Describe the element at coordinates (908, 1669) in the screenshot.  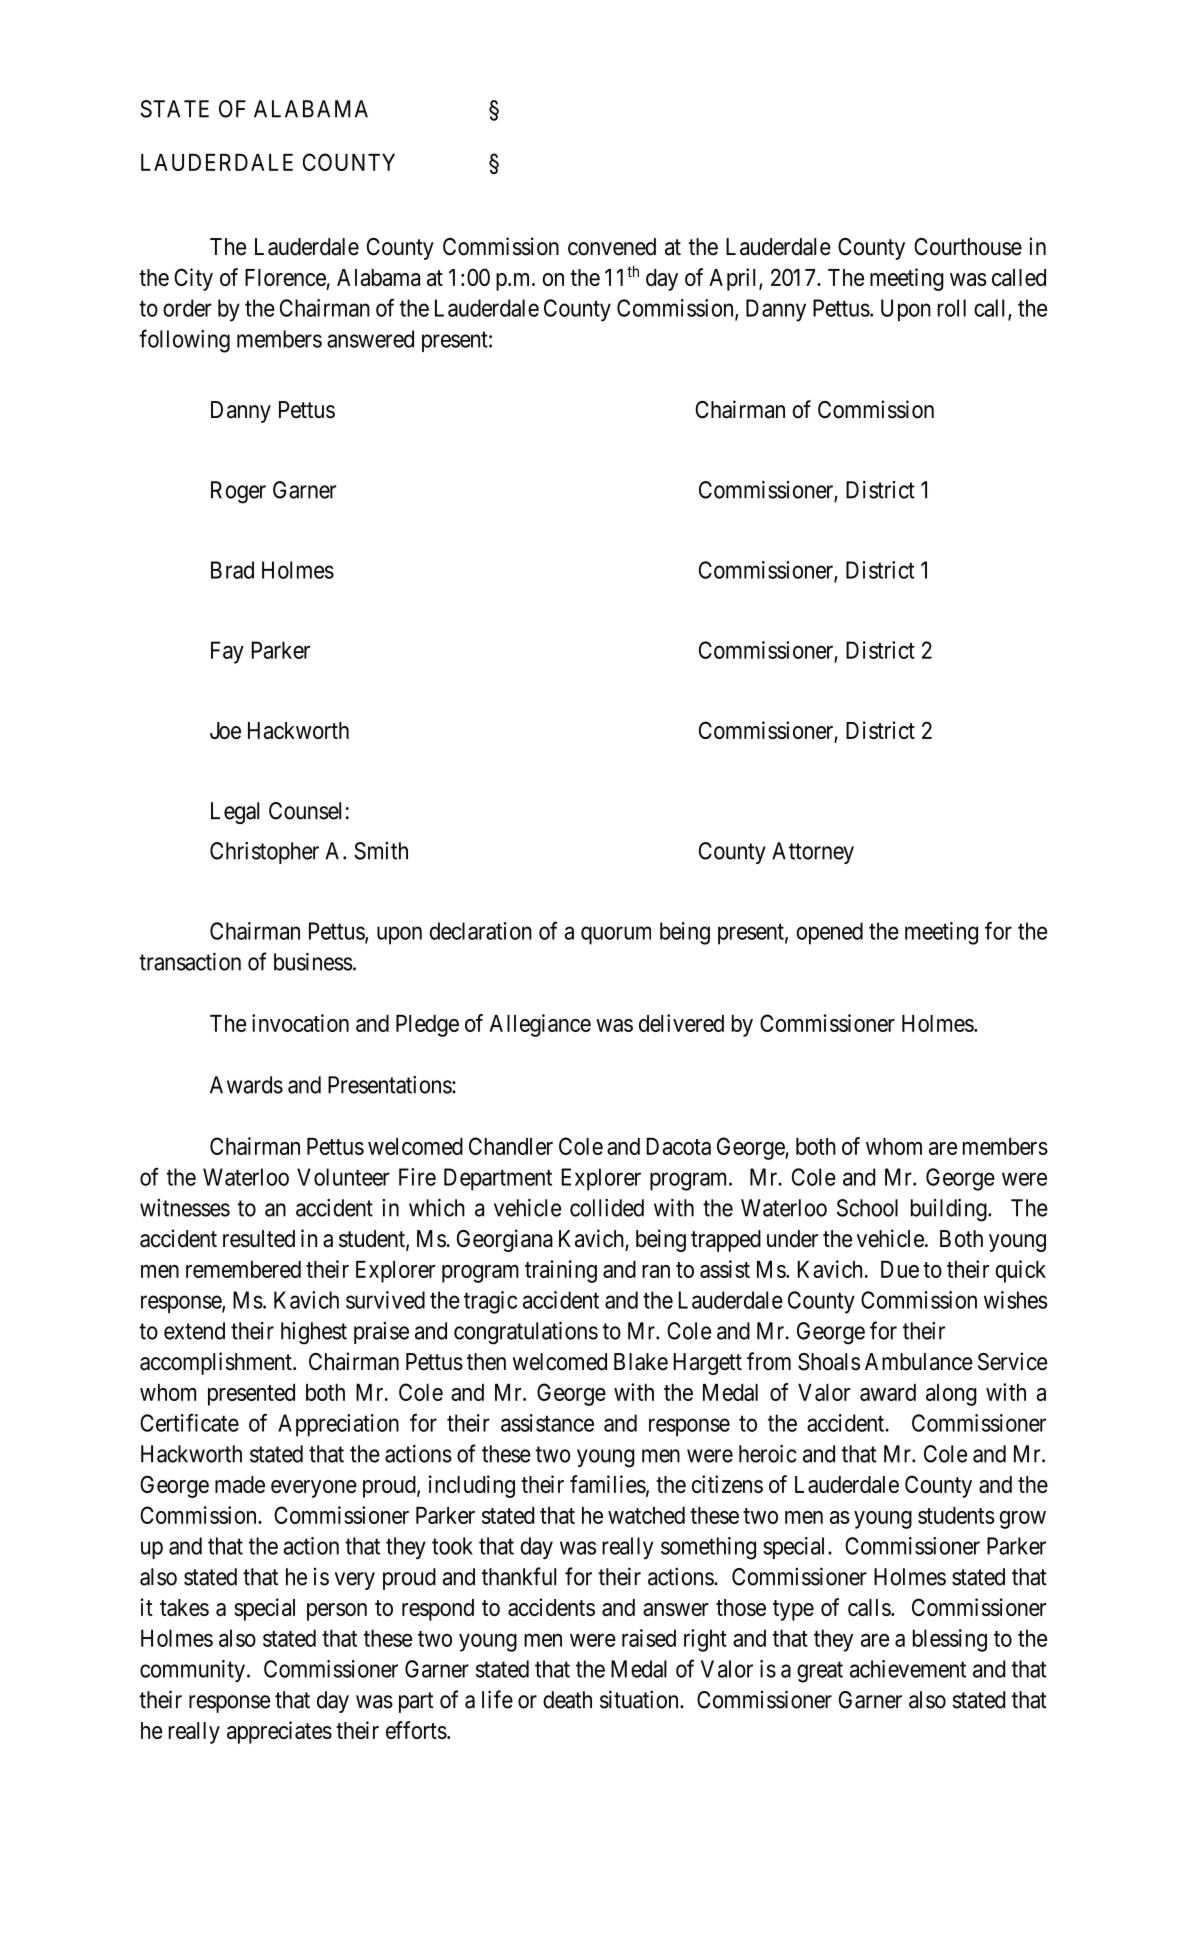
I see `achievement` at that location.
